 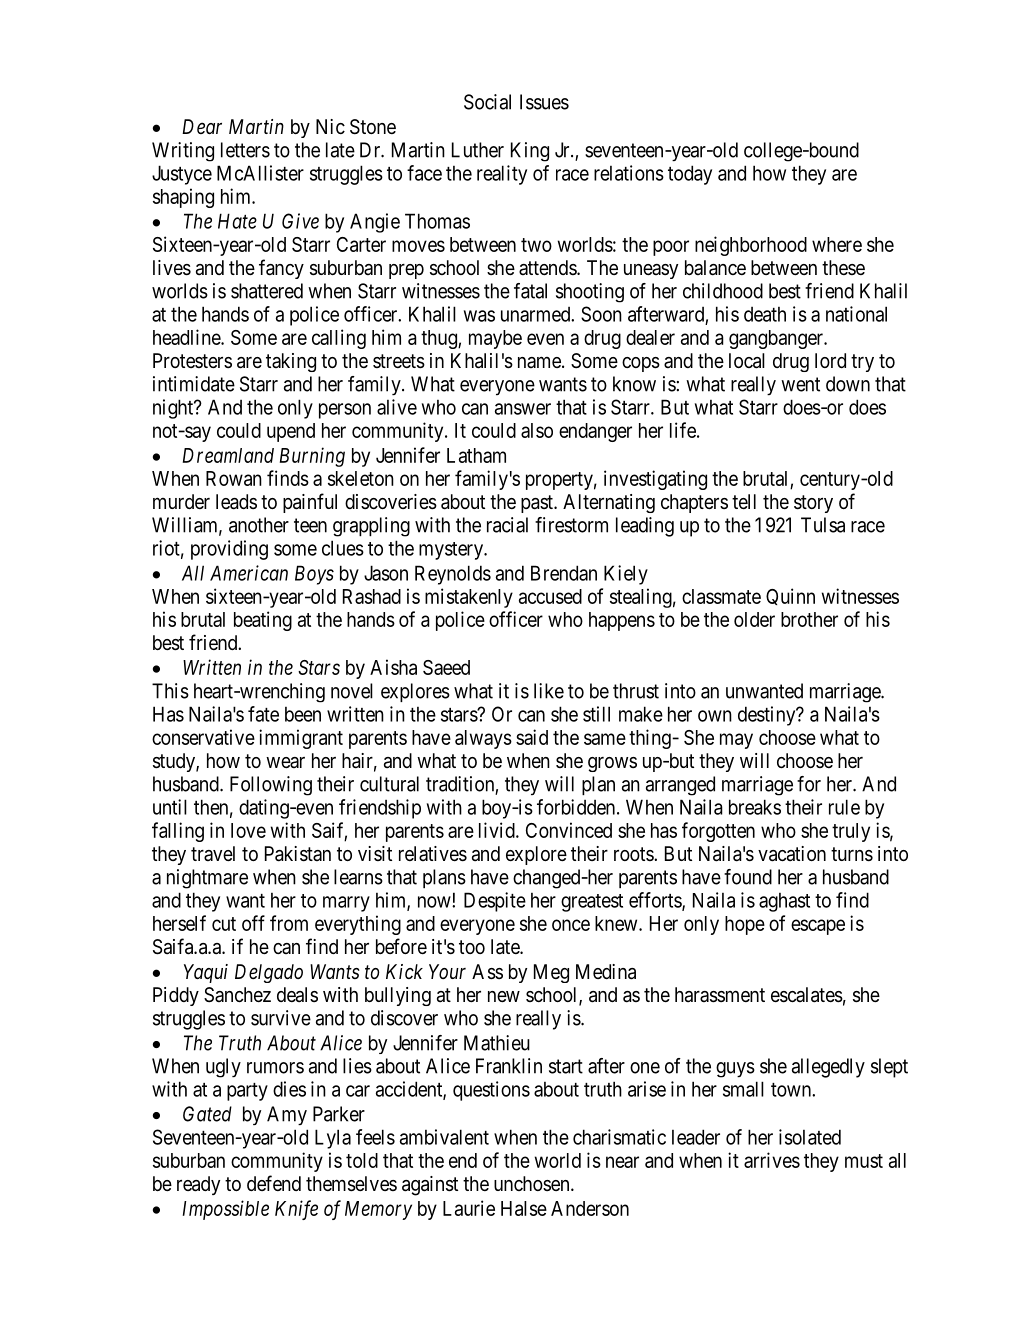 What do you see at coordinates (690, 175) in the image?
I see `today` at bounding box center [690, 175].
